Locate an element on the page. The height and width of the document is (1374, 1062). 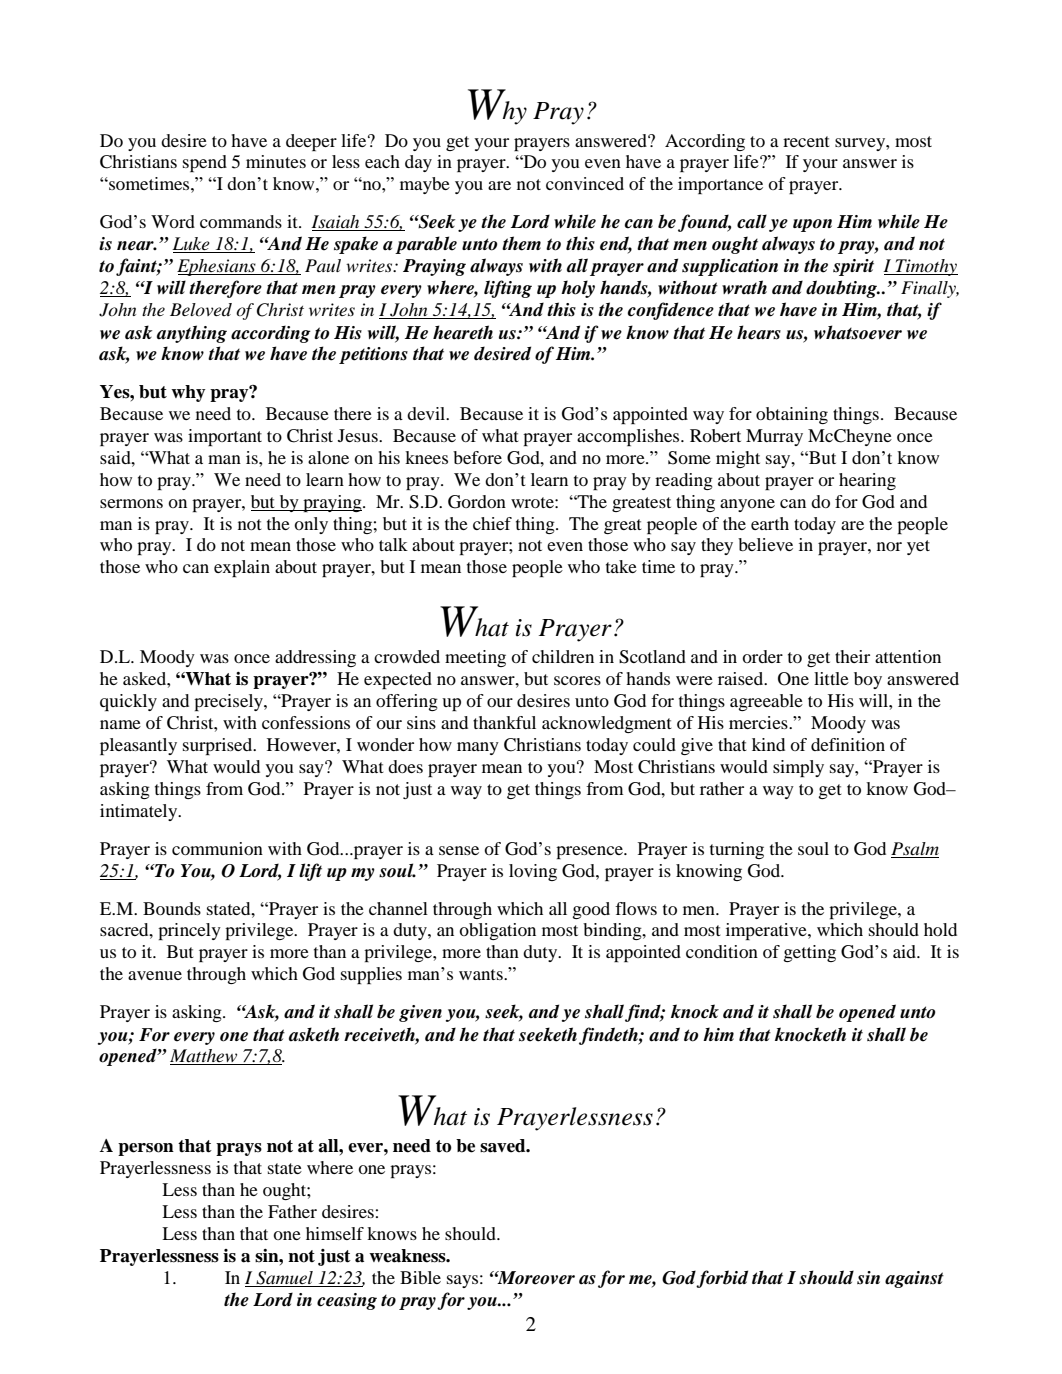
convinced is located at coordinates (585, 183).
